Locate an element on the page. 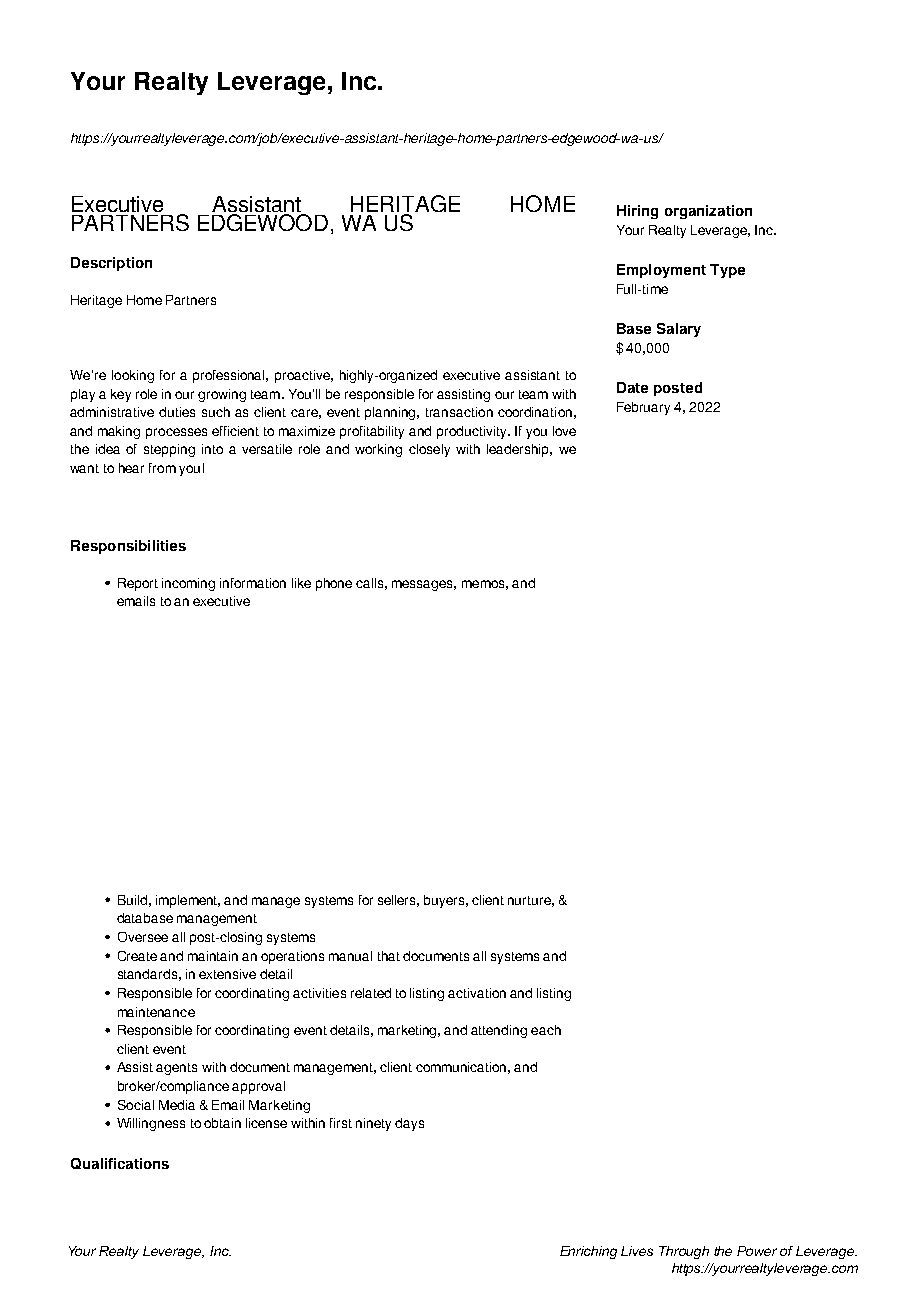 The image size is (924, 1308). incoming is located at coordinates (188, 584).
